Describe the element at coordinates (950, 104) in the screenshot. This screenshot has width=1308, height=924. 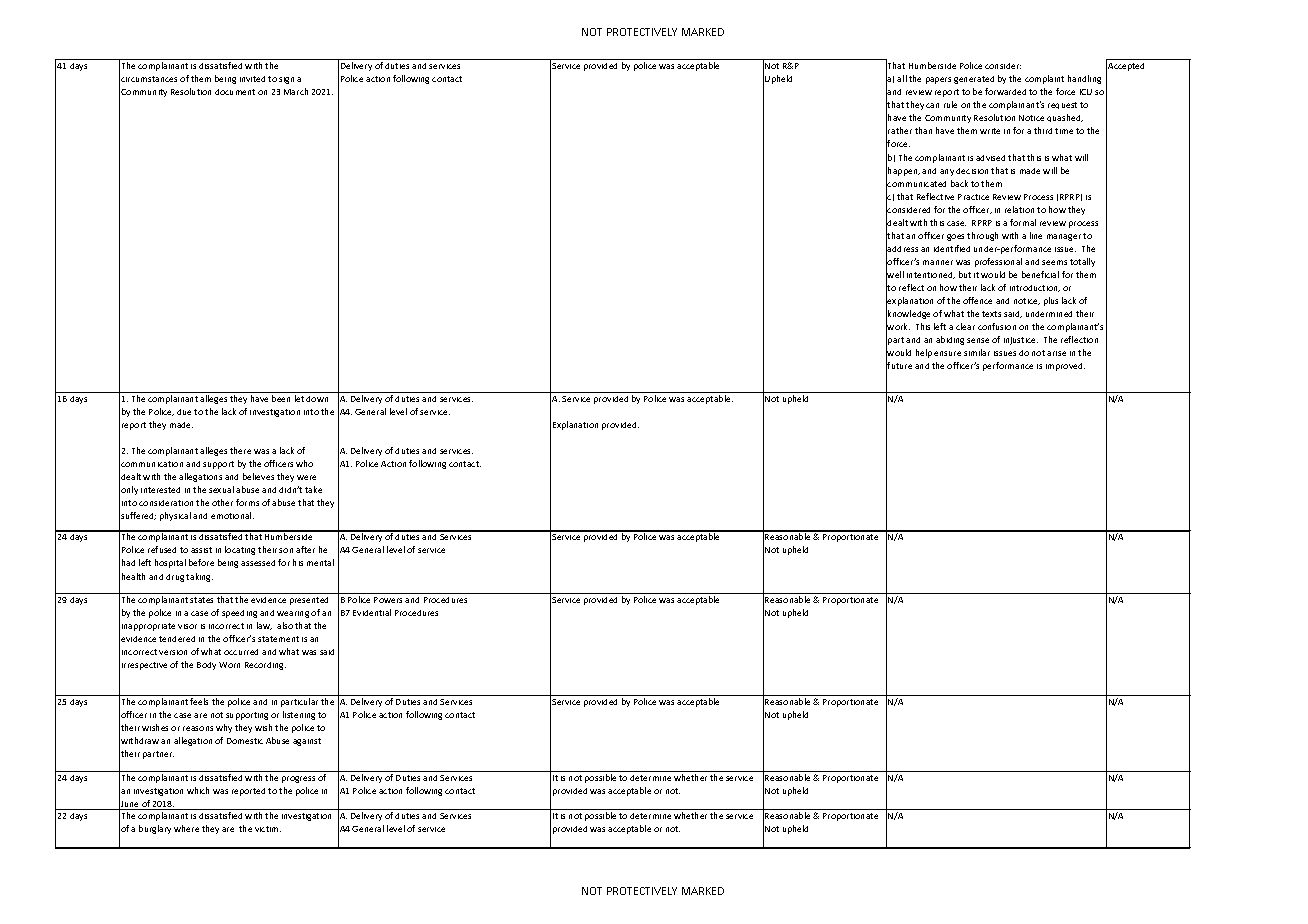
I see `rule` at that location.
